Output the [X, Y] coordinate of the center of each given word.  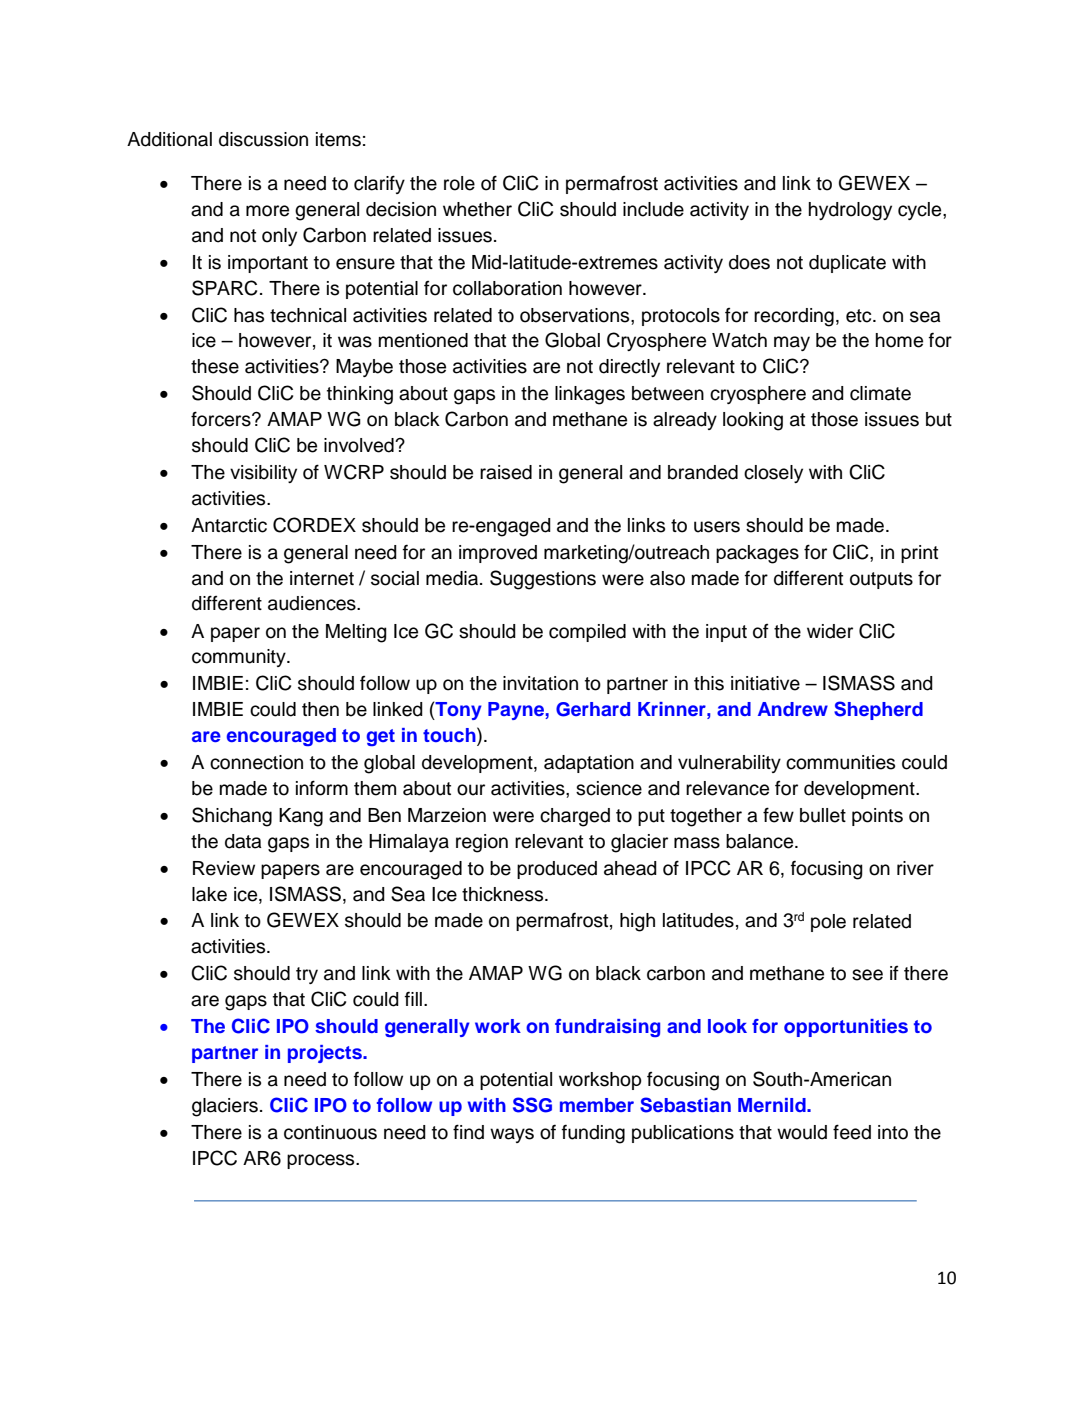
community [240, 658]
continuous [330, 1132]
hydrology [850, 211]
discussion [263, 139]
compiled [587, 633]
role [459, 183]
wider [830, 631]
